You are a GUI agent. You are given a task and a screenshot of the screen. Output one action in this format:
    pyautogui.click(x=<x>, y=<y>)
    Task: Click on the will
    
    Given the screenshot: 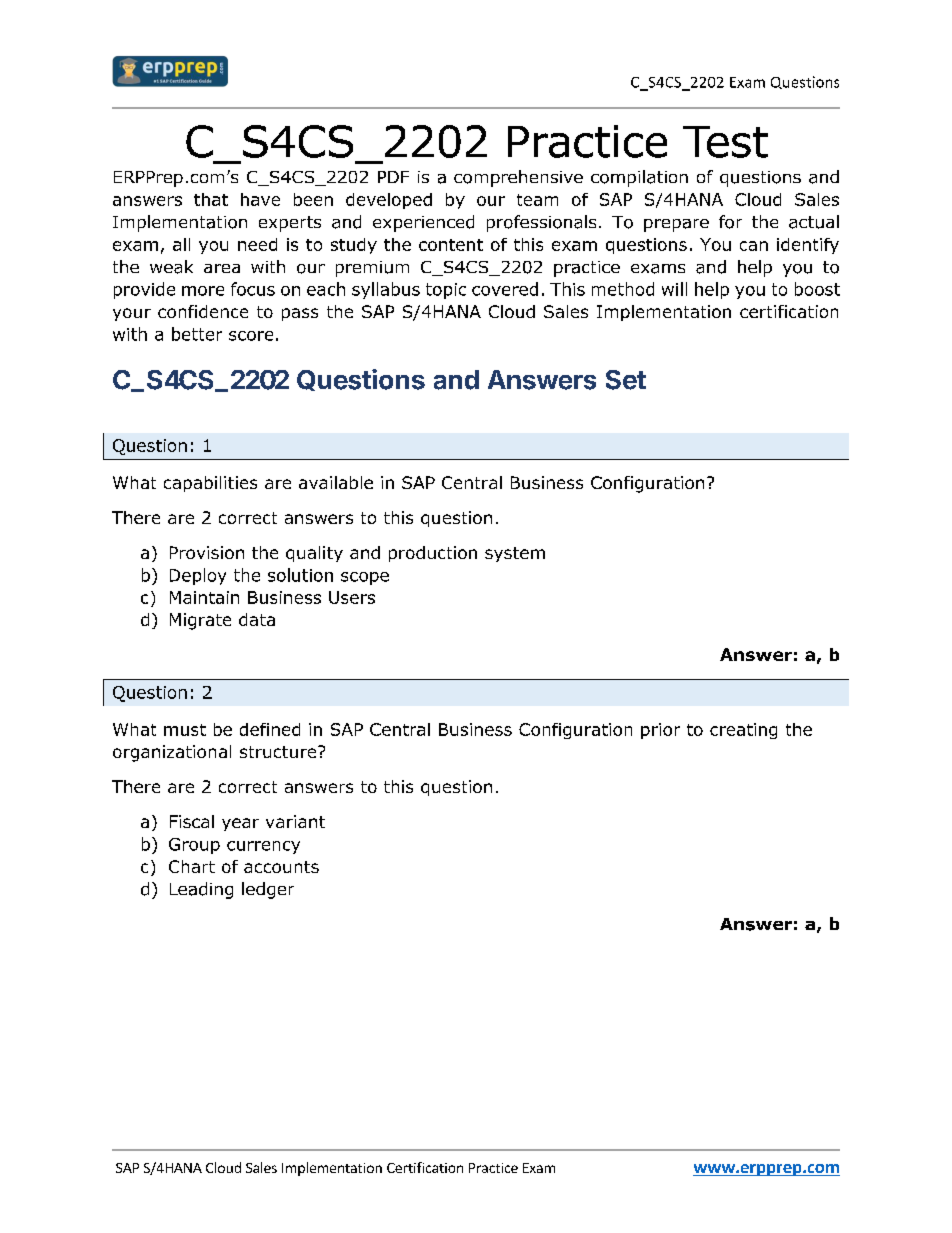 What is the action you would take?
    pyautogui.click(x=674, y=289)
